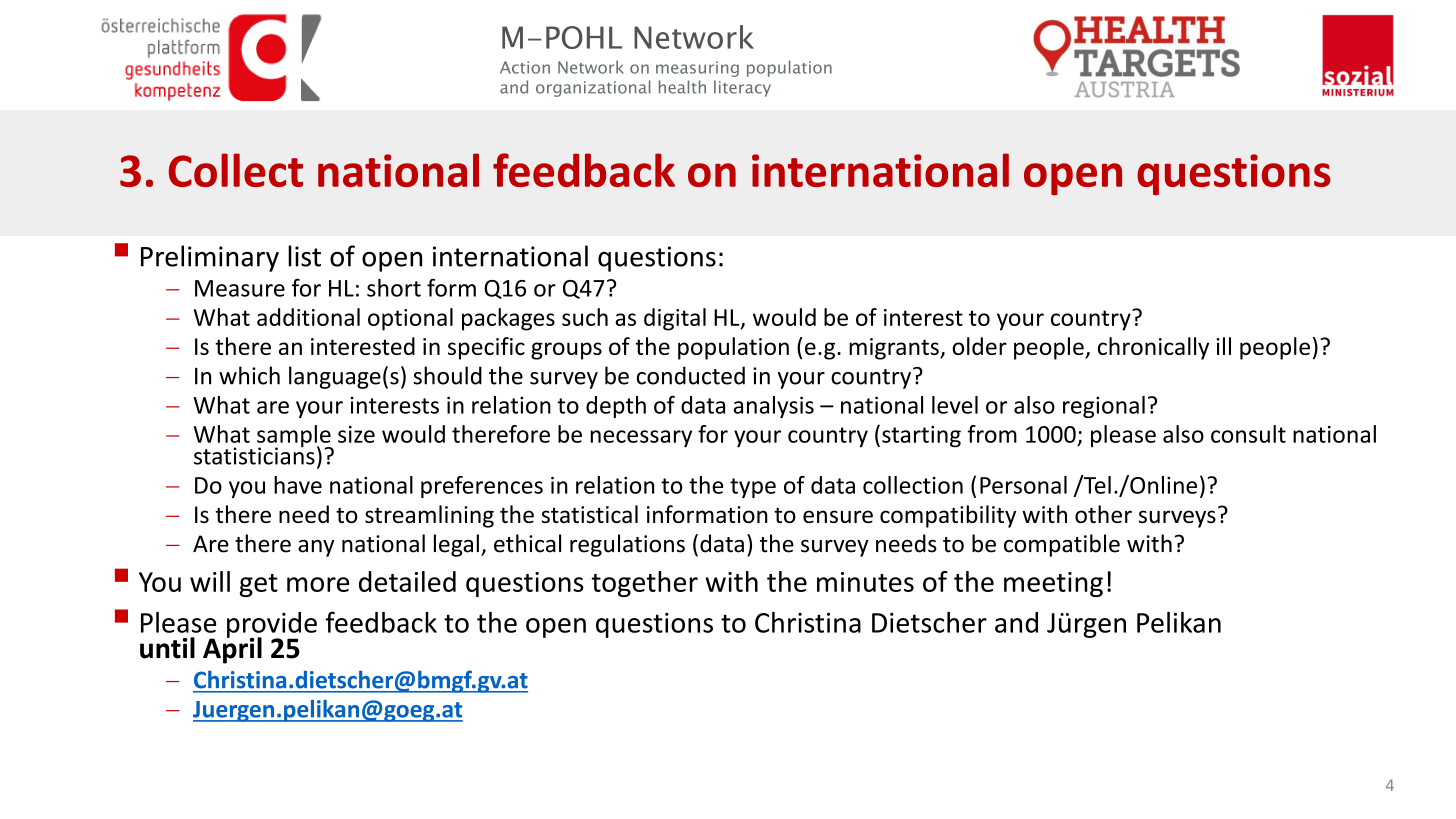 The image size is (1456, 819). Describe the element at coordinates (682, 87) in the screenshot. I see `health` at that location.
